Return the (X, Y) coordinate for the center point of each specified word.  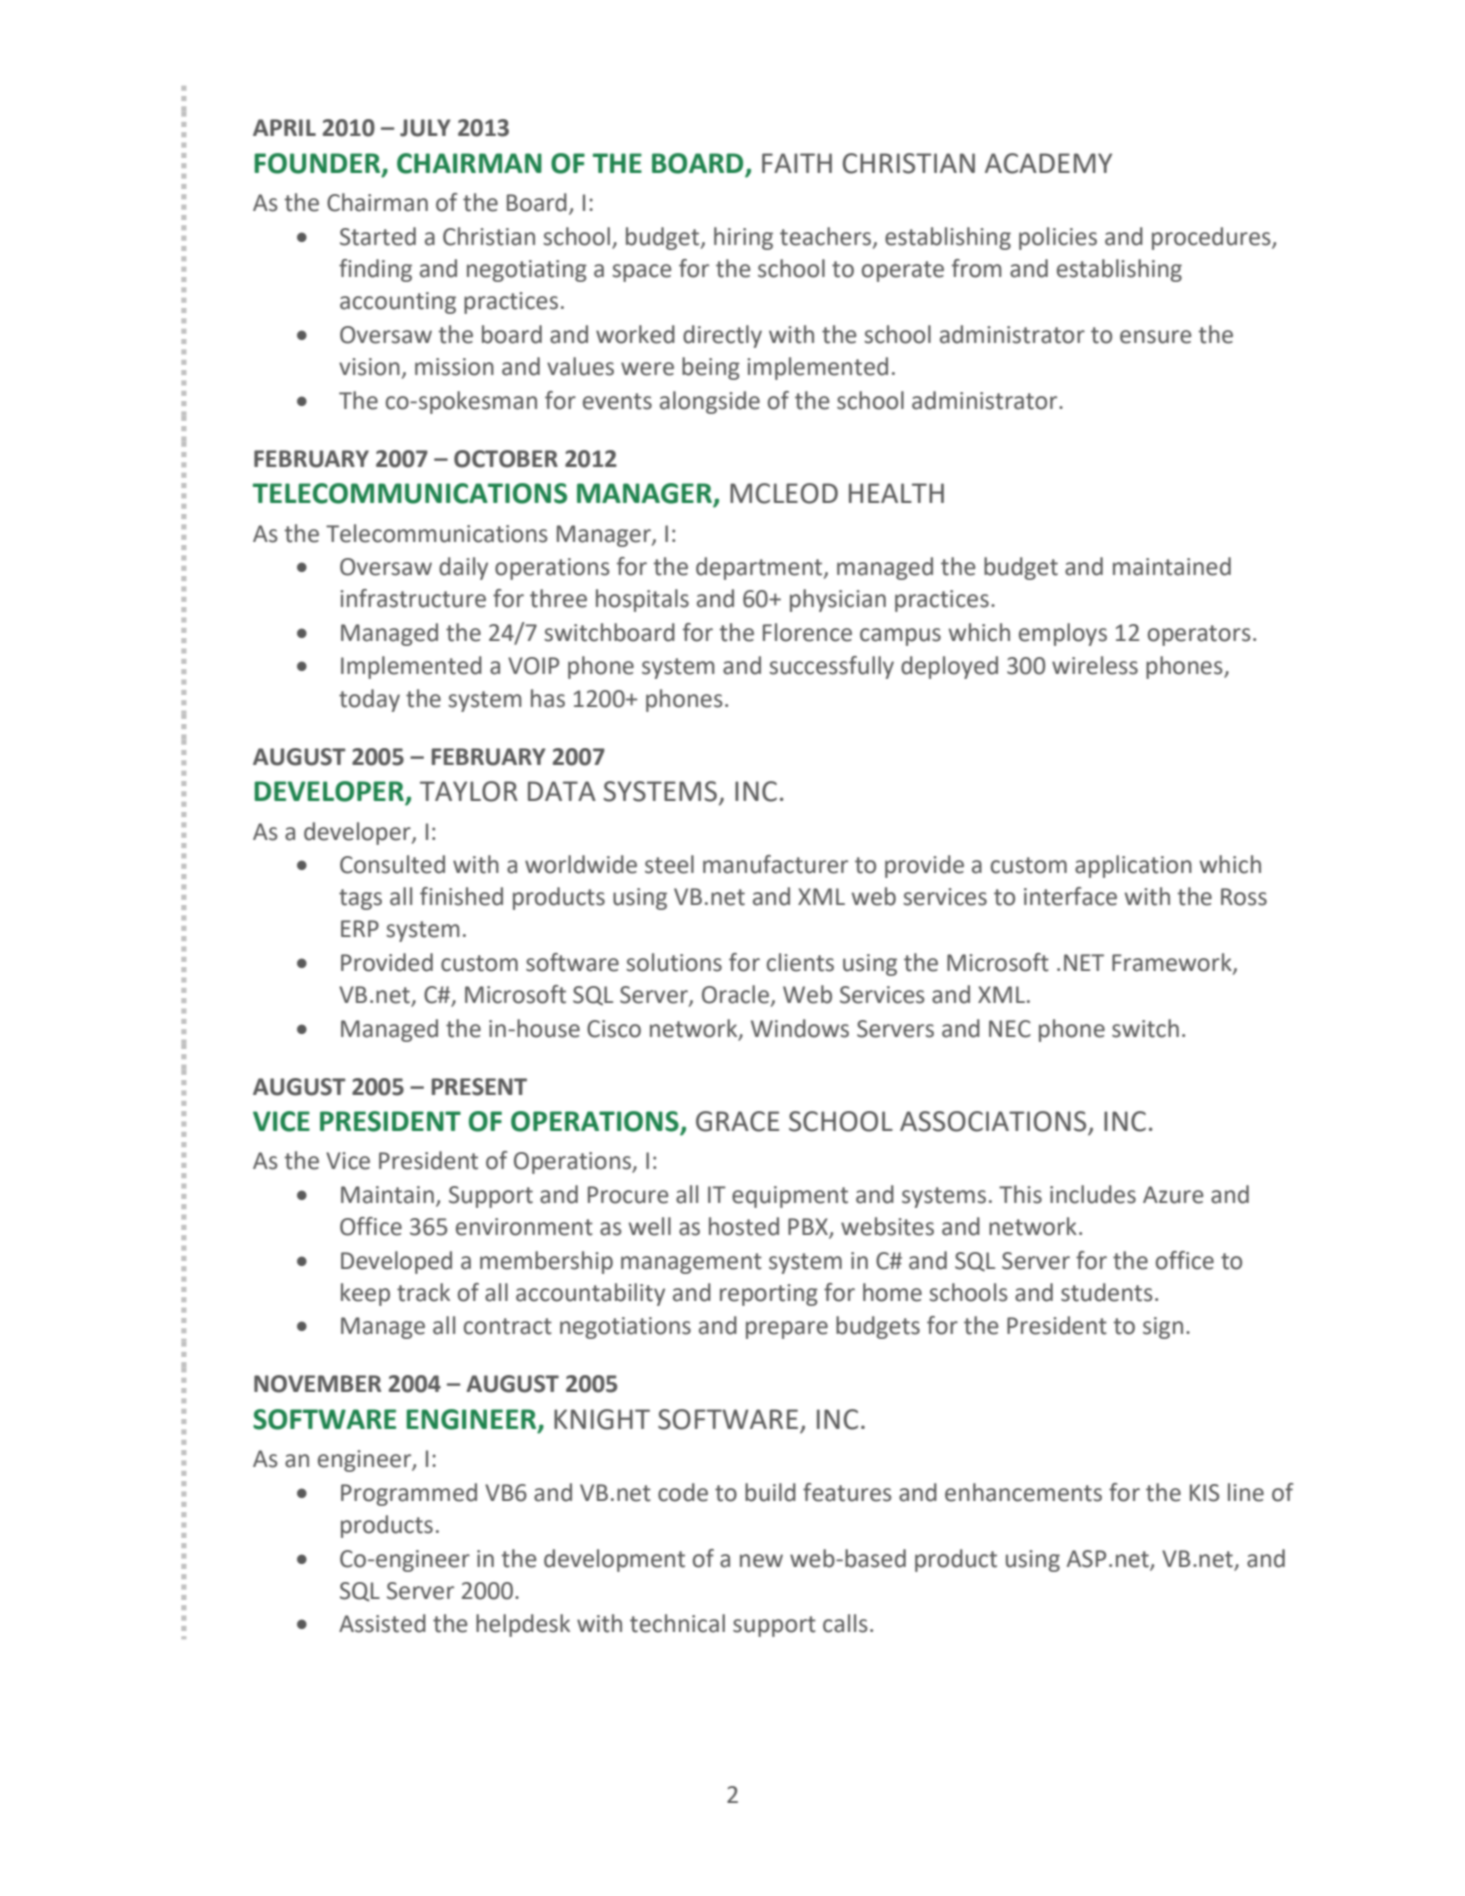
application (1133, 866)
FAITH (797, 163)
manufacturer (775, 864)
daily (463, 568)
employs (1063, 634)
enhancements (1023, 1492)
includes (1093, 1194)
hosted (744, 1226)
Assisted (382, 1623)
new (761, 1561)
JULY (425, 128)
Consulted (392, 864)
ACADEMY (1048, 163)
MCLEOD (784, 493)
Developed (396, 1262)
